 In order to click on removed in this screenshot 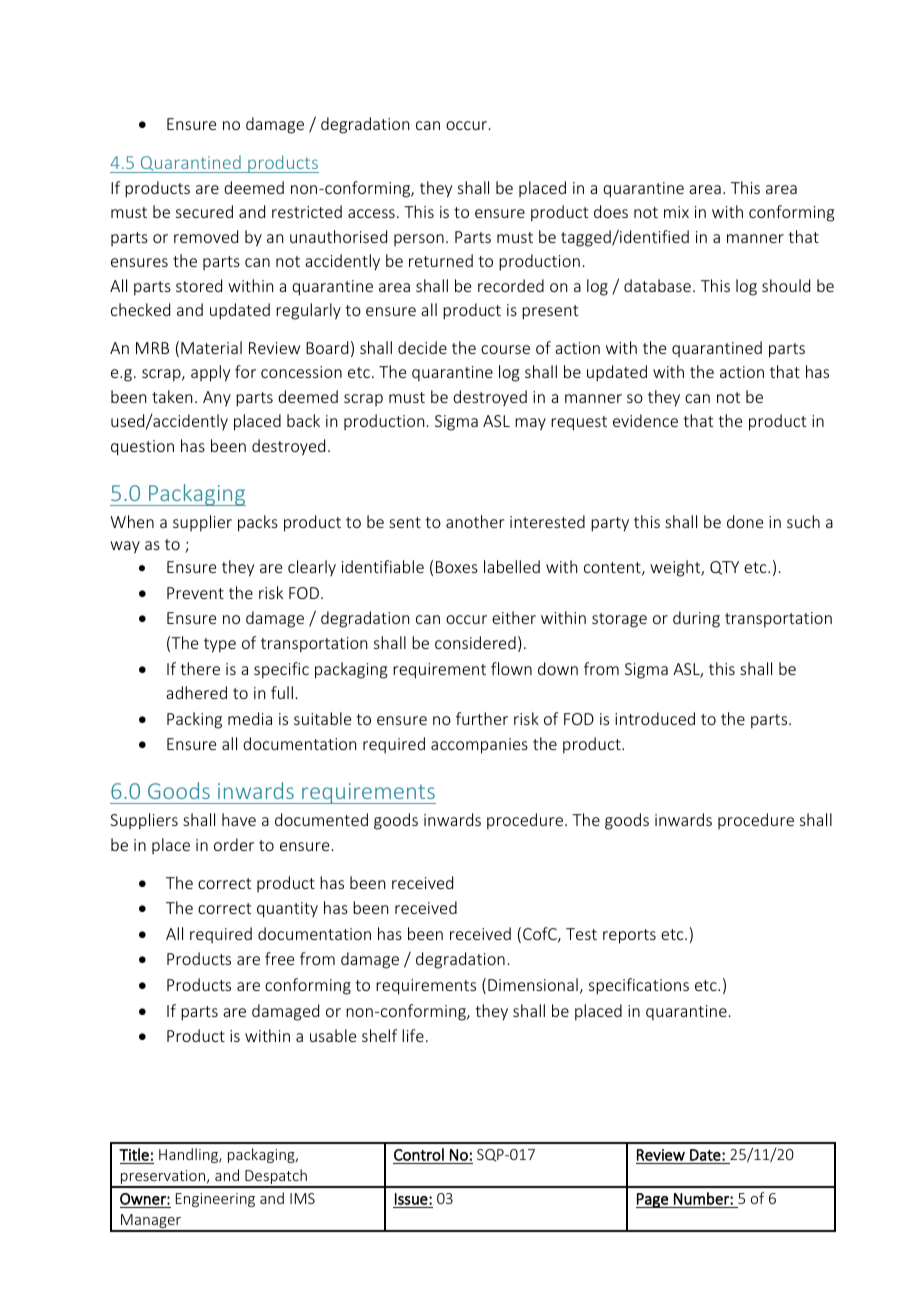, I will do `click(206, 236)`.
